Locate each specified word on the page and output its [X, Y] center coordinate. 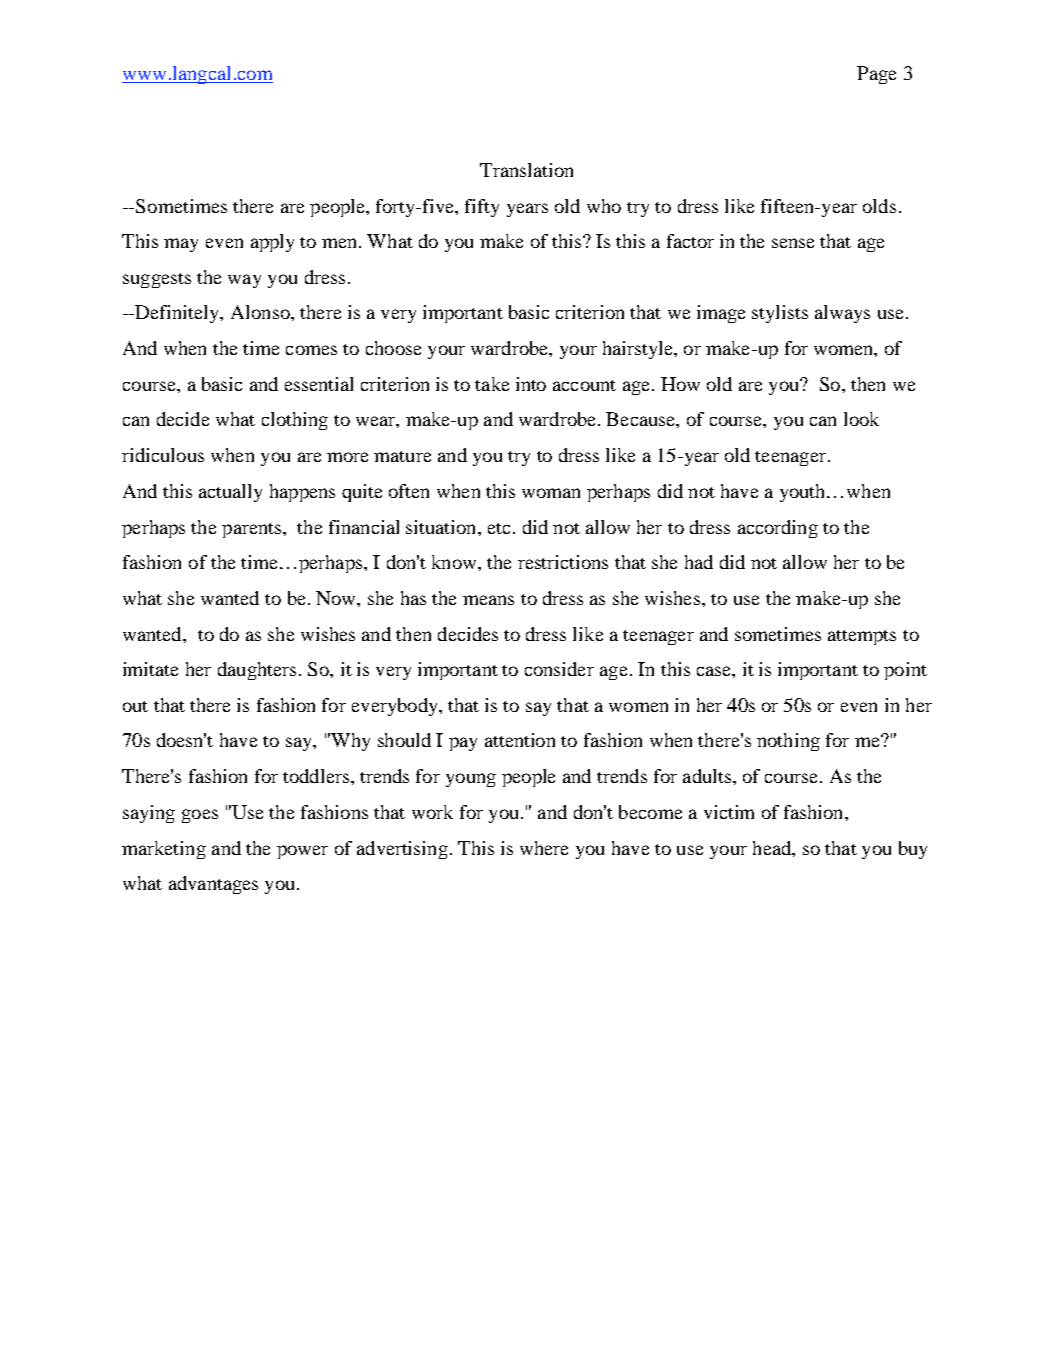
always [842, 314]
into [531, 384]
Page [876, 75]
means [488, 600]
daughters [257, 671]
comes [311, 350]
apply [272, 243]
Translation [526, 170]
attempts [862, 637]
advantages [213, 885]
